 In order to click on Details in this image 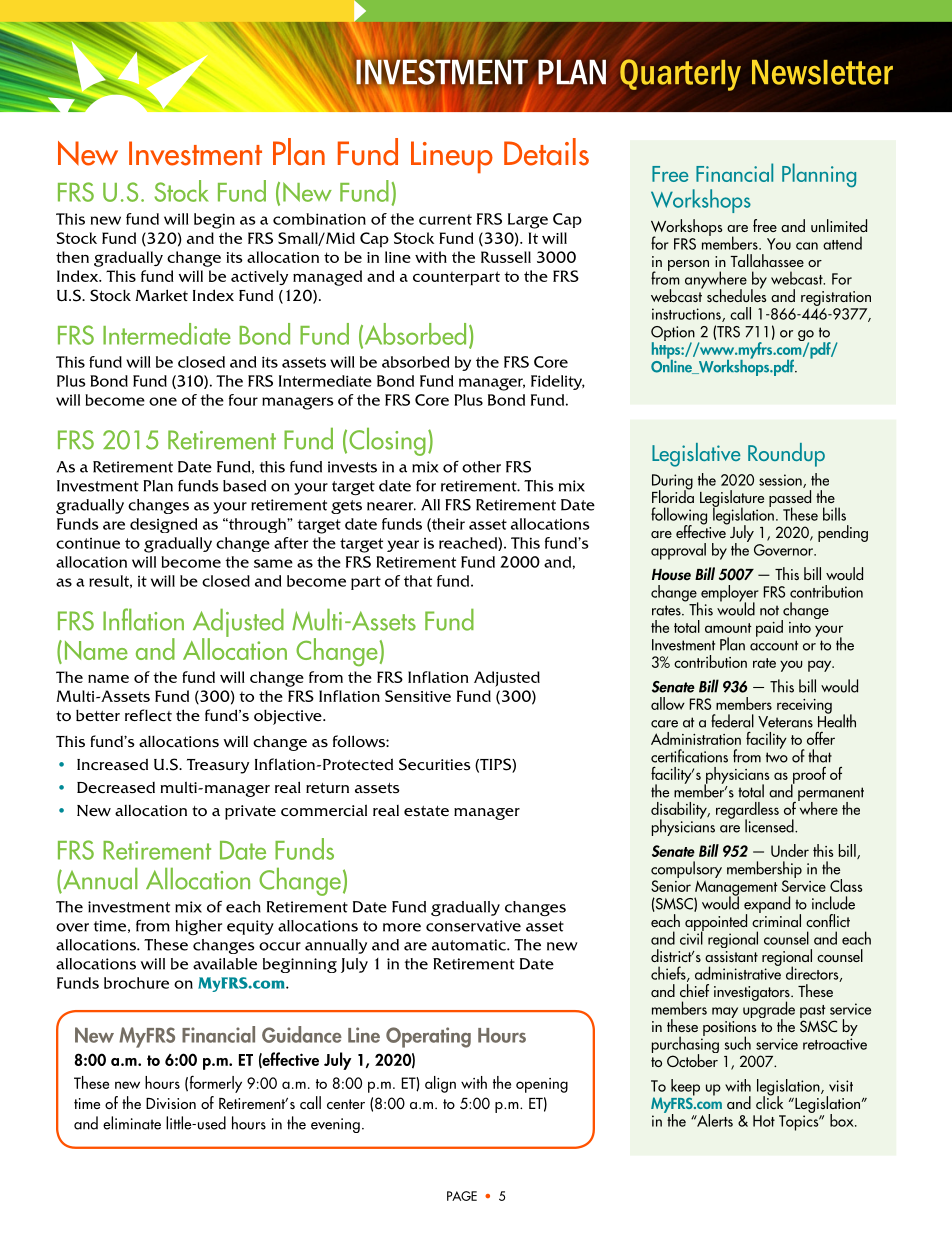, I will do `click(546, 152)`.
